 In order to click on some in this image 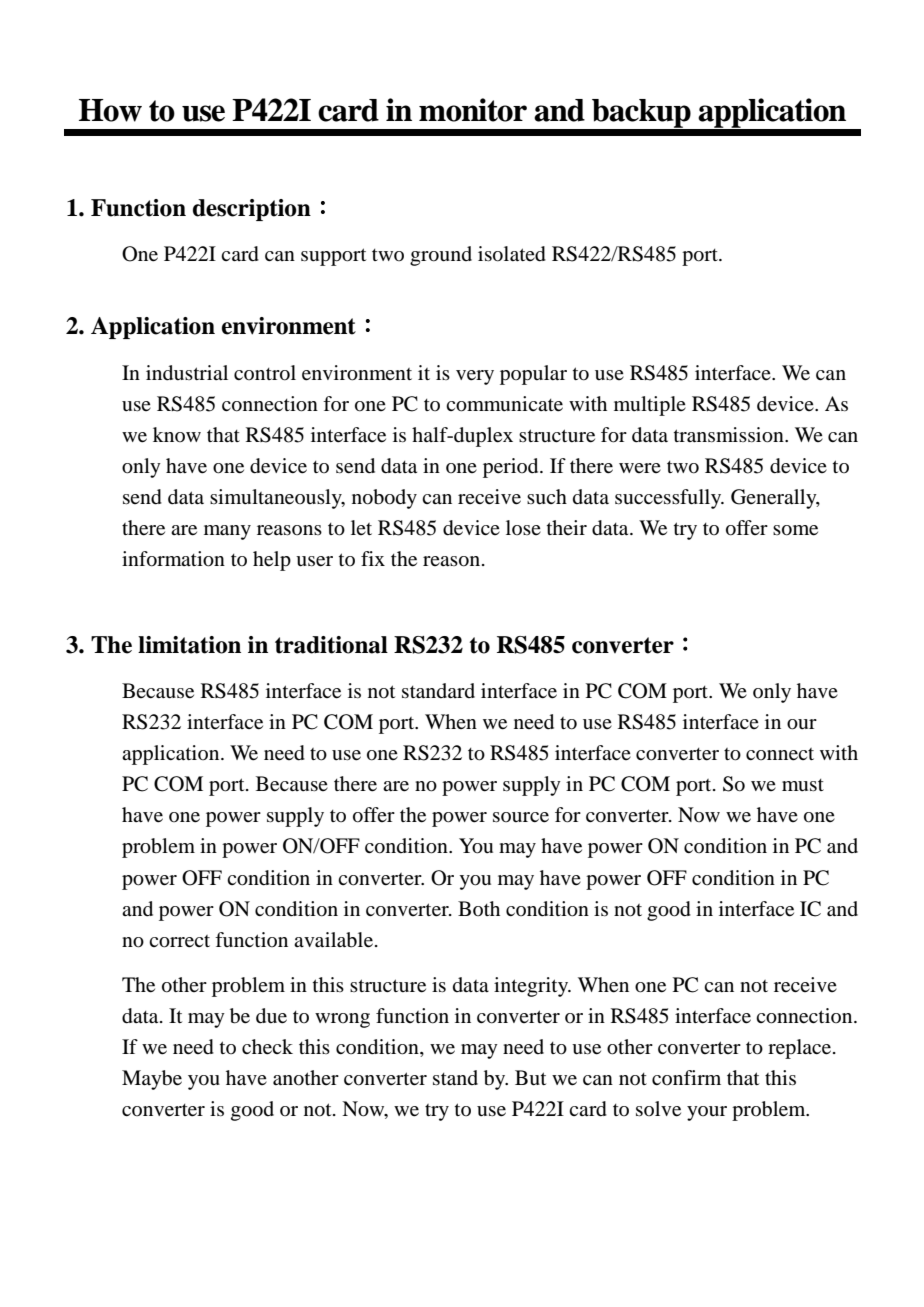, I will do `click(795, 530)`.
